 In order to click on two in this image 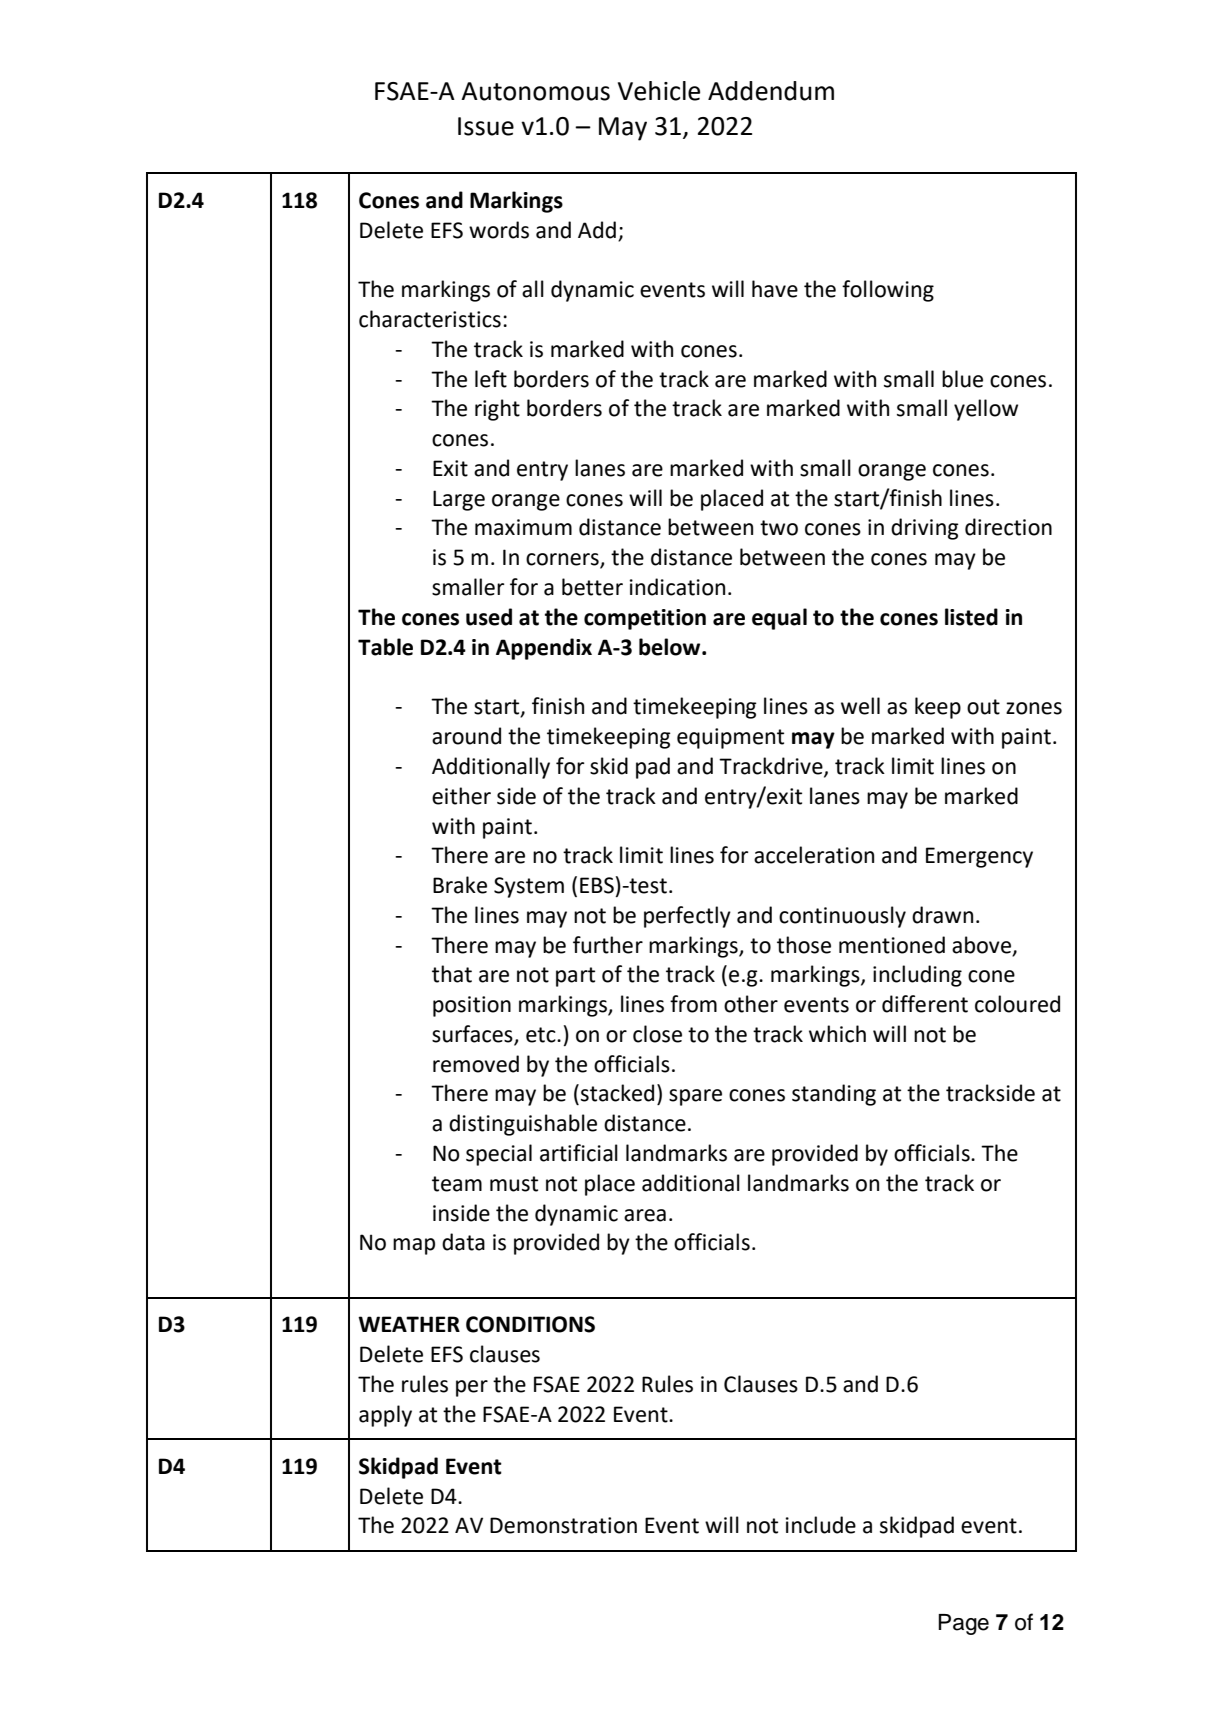, I will do `click(779, 528)`.
